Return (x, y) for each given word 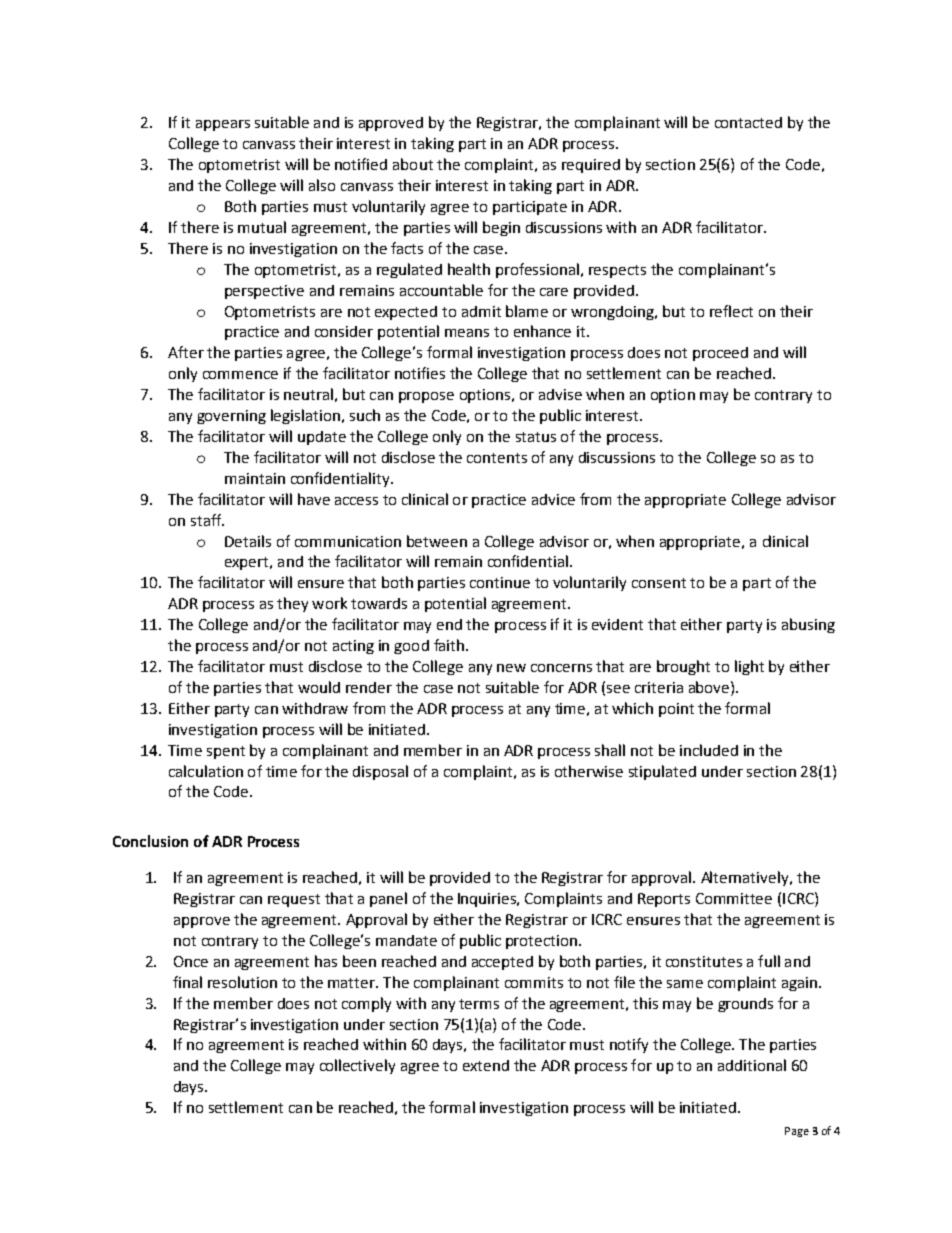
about (413, 164)
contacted (748, 122)
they (292, 604)
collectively (357, 1066)
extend (486, 1065)
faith (450, 645)
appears (223, 125)
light (749, 667)
